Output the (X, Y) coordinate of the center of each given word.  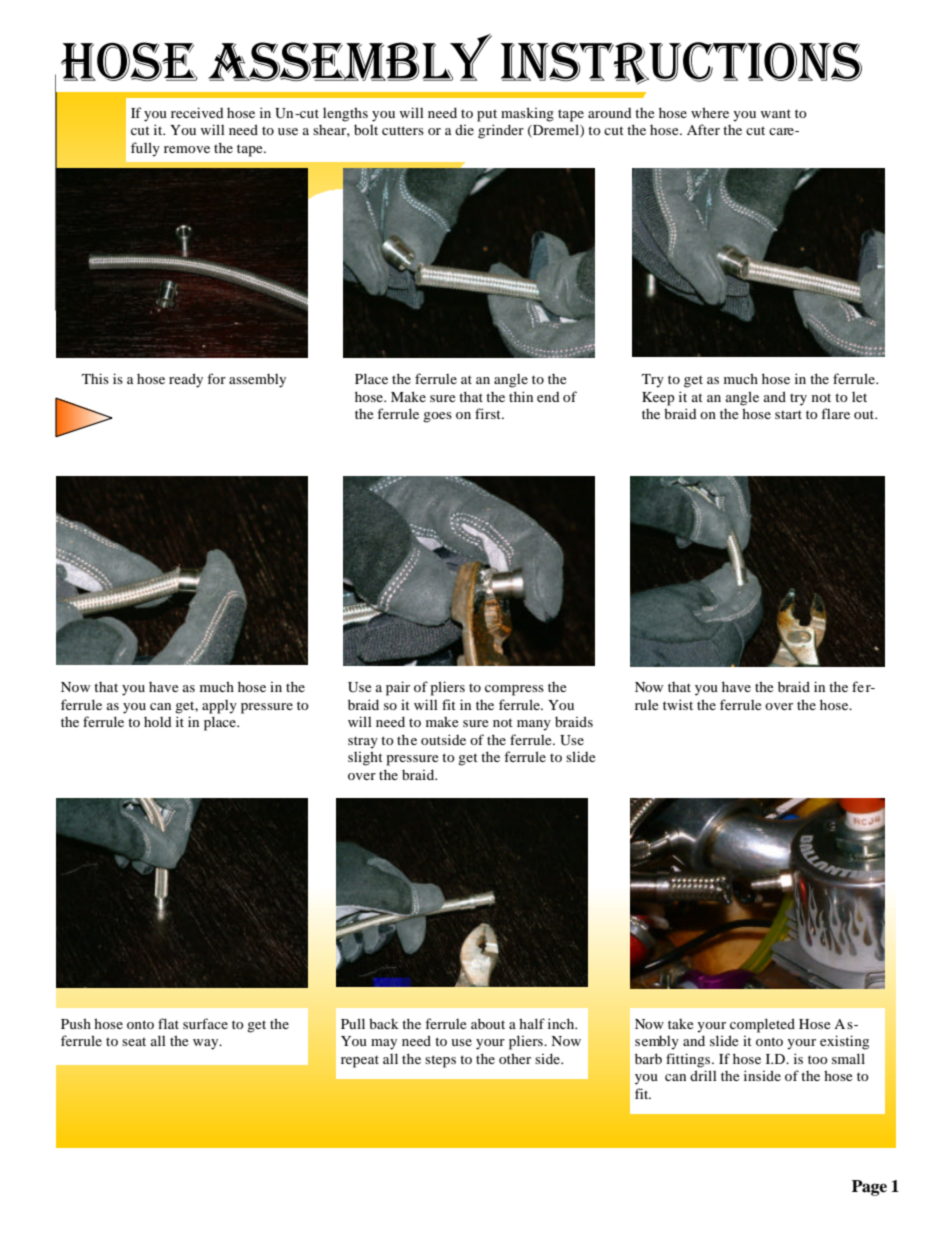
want (776, 113)
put (487, 115)
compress (514, 690)
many (534, 725)
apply (219, 707)
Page (869, 1188)
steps (440, 1061)
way (207, 1044)
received (197, 112)
